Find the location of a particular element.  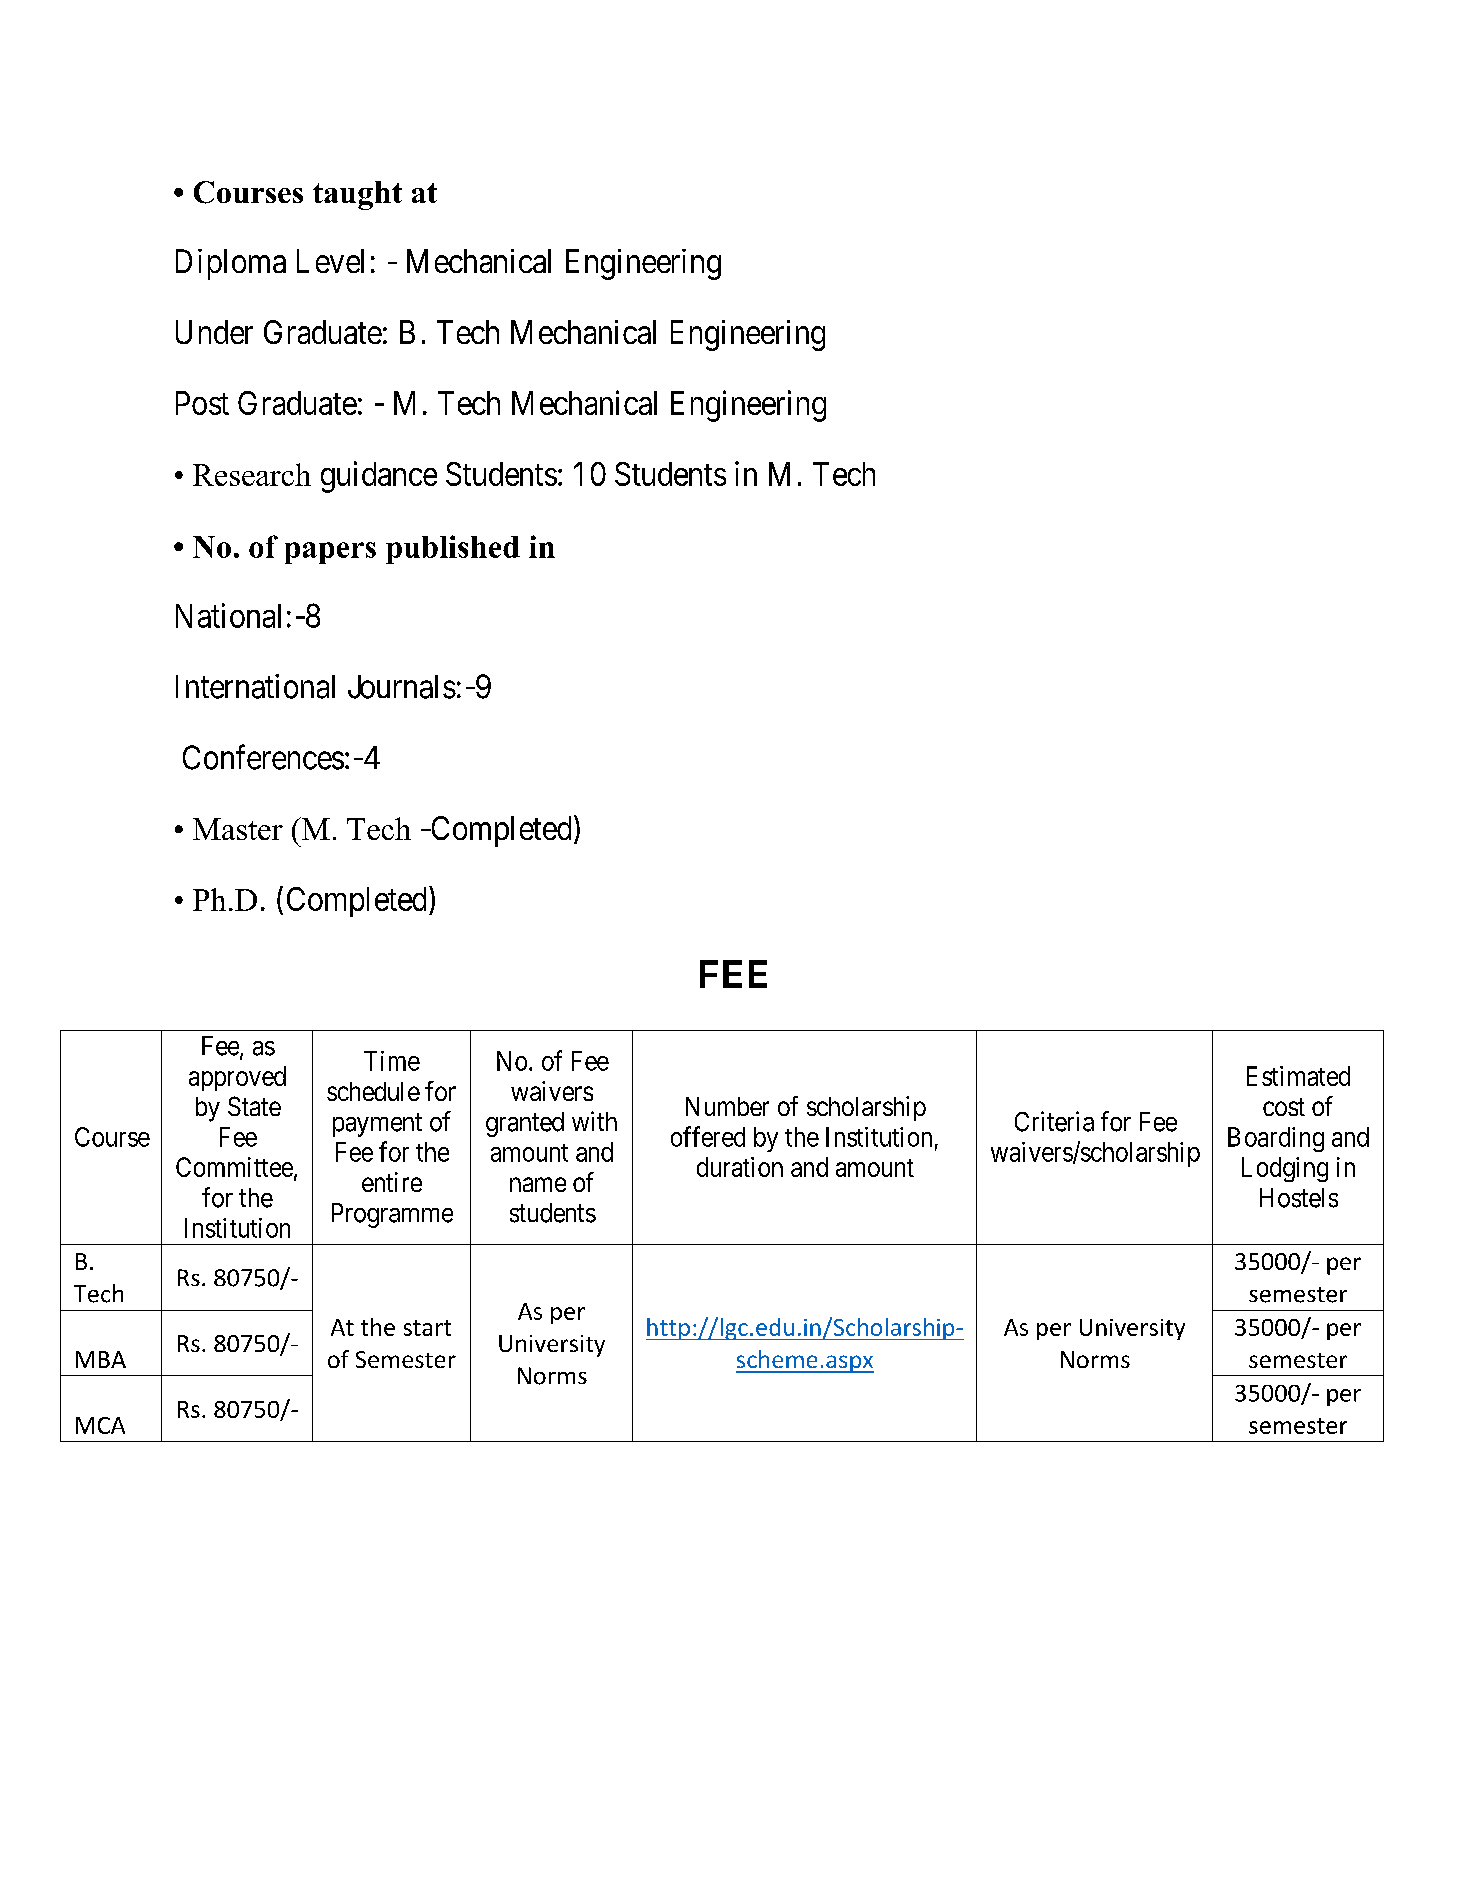

Diploma is located at coordinates (231, 264).
